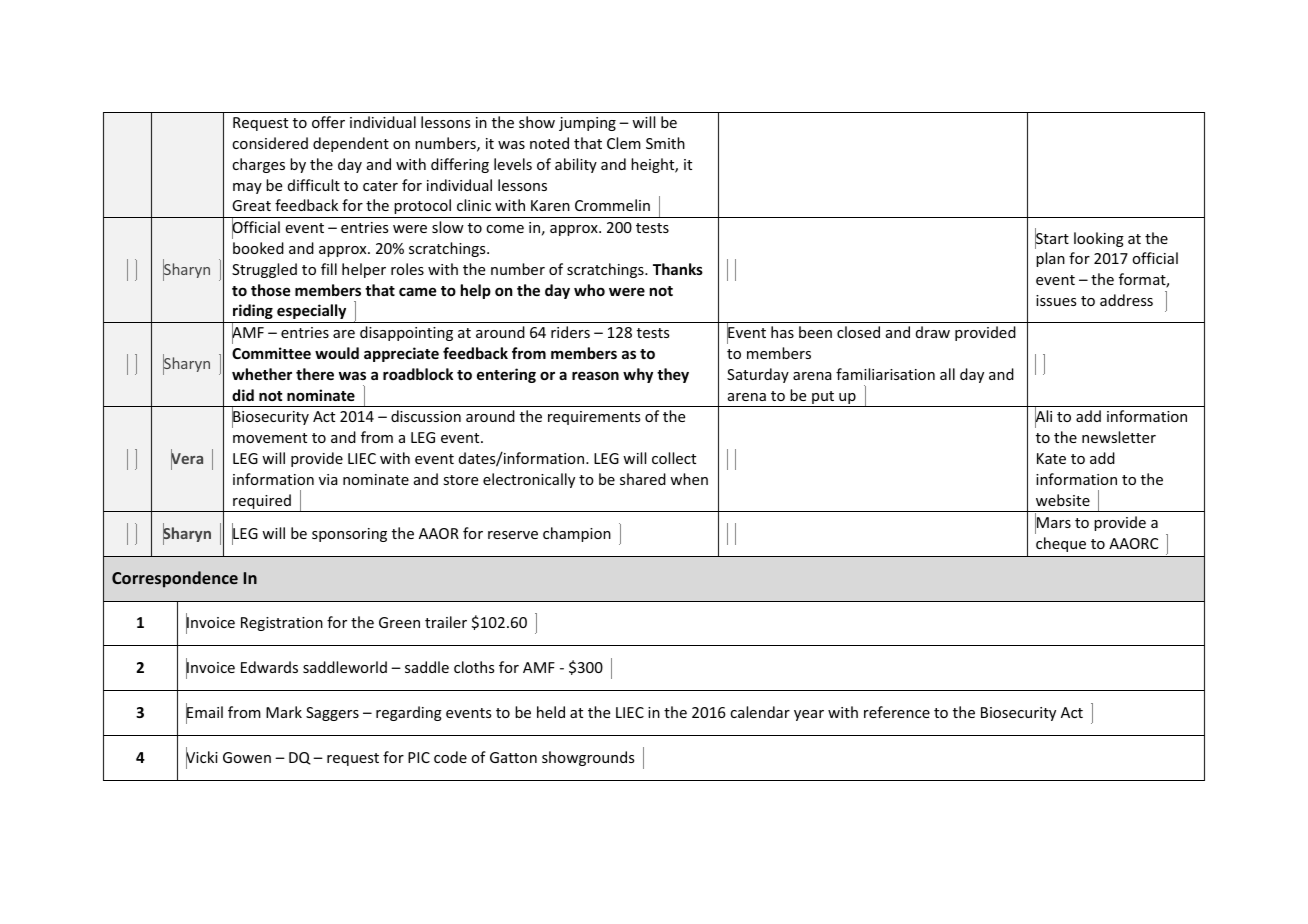 The height and width of the screenshot is (924, 1308). I want to click on movement, so click(270, 438).
